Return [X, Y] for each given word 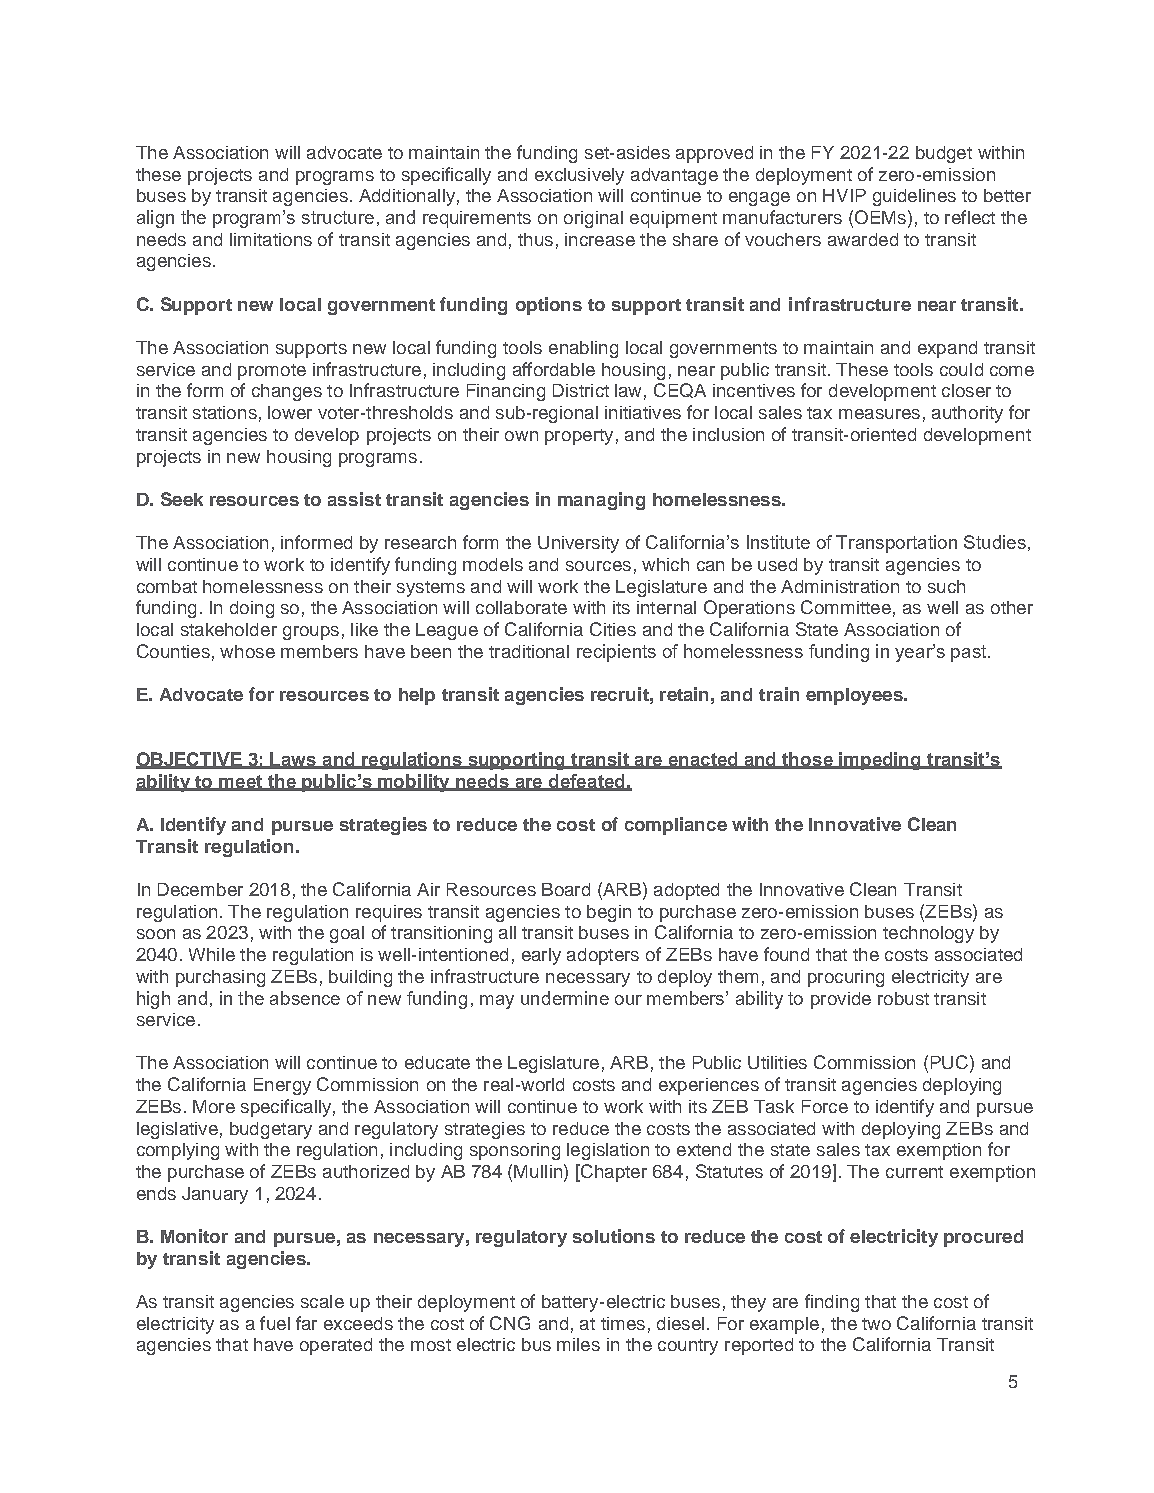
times [623, 1323]
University [578, 544]
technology [928, 934]
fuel [275, 1323]
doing [252, 609]
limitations [271, 239]
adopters [603, 956]
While [212, 954]
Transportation [896, 544]
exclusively [579, 176]
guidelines [914, 197]
